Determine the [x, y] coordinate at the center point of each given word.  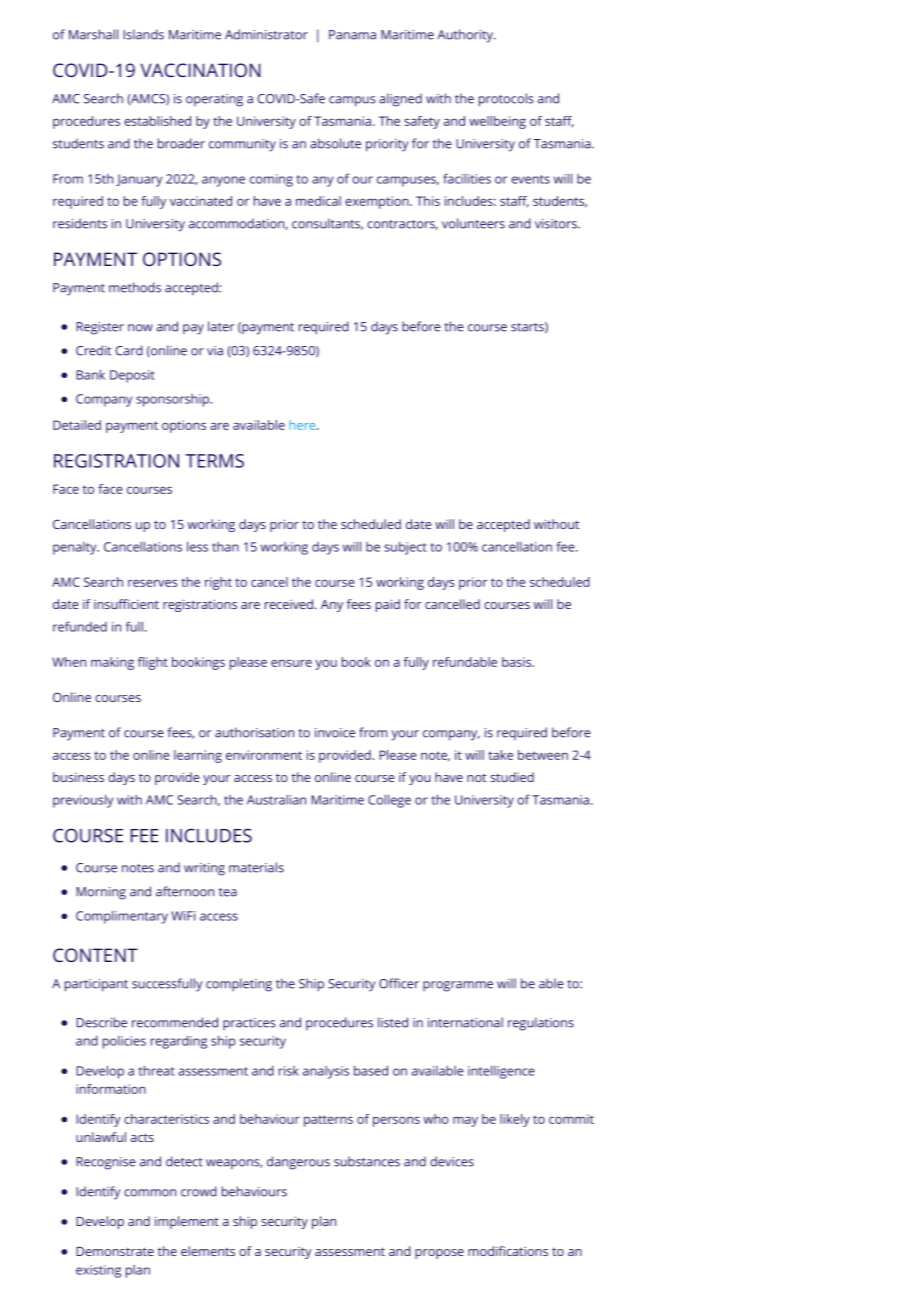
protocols [506, 100]
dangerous [298, 1163]
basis [518, 662]
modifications [508, 1251]
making [112, 663]
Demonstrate [115, 1251]
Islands [143, 34]
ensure [291, 663]
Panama [352, 35]
